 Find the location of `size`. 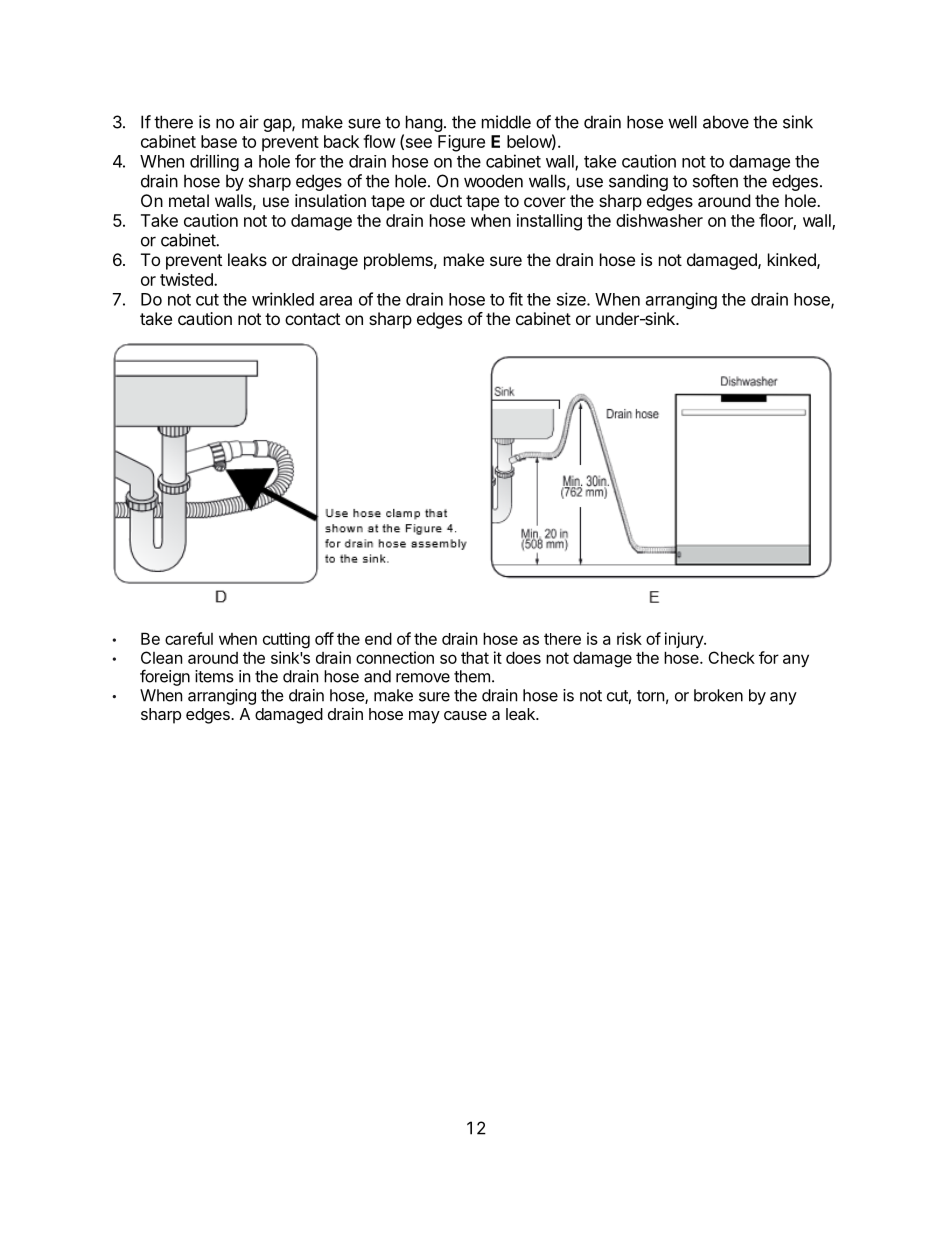

size is located at coordinates (572, 299).
